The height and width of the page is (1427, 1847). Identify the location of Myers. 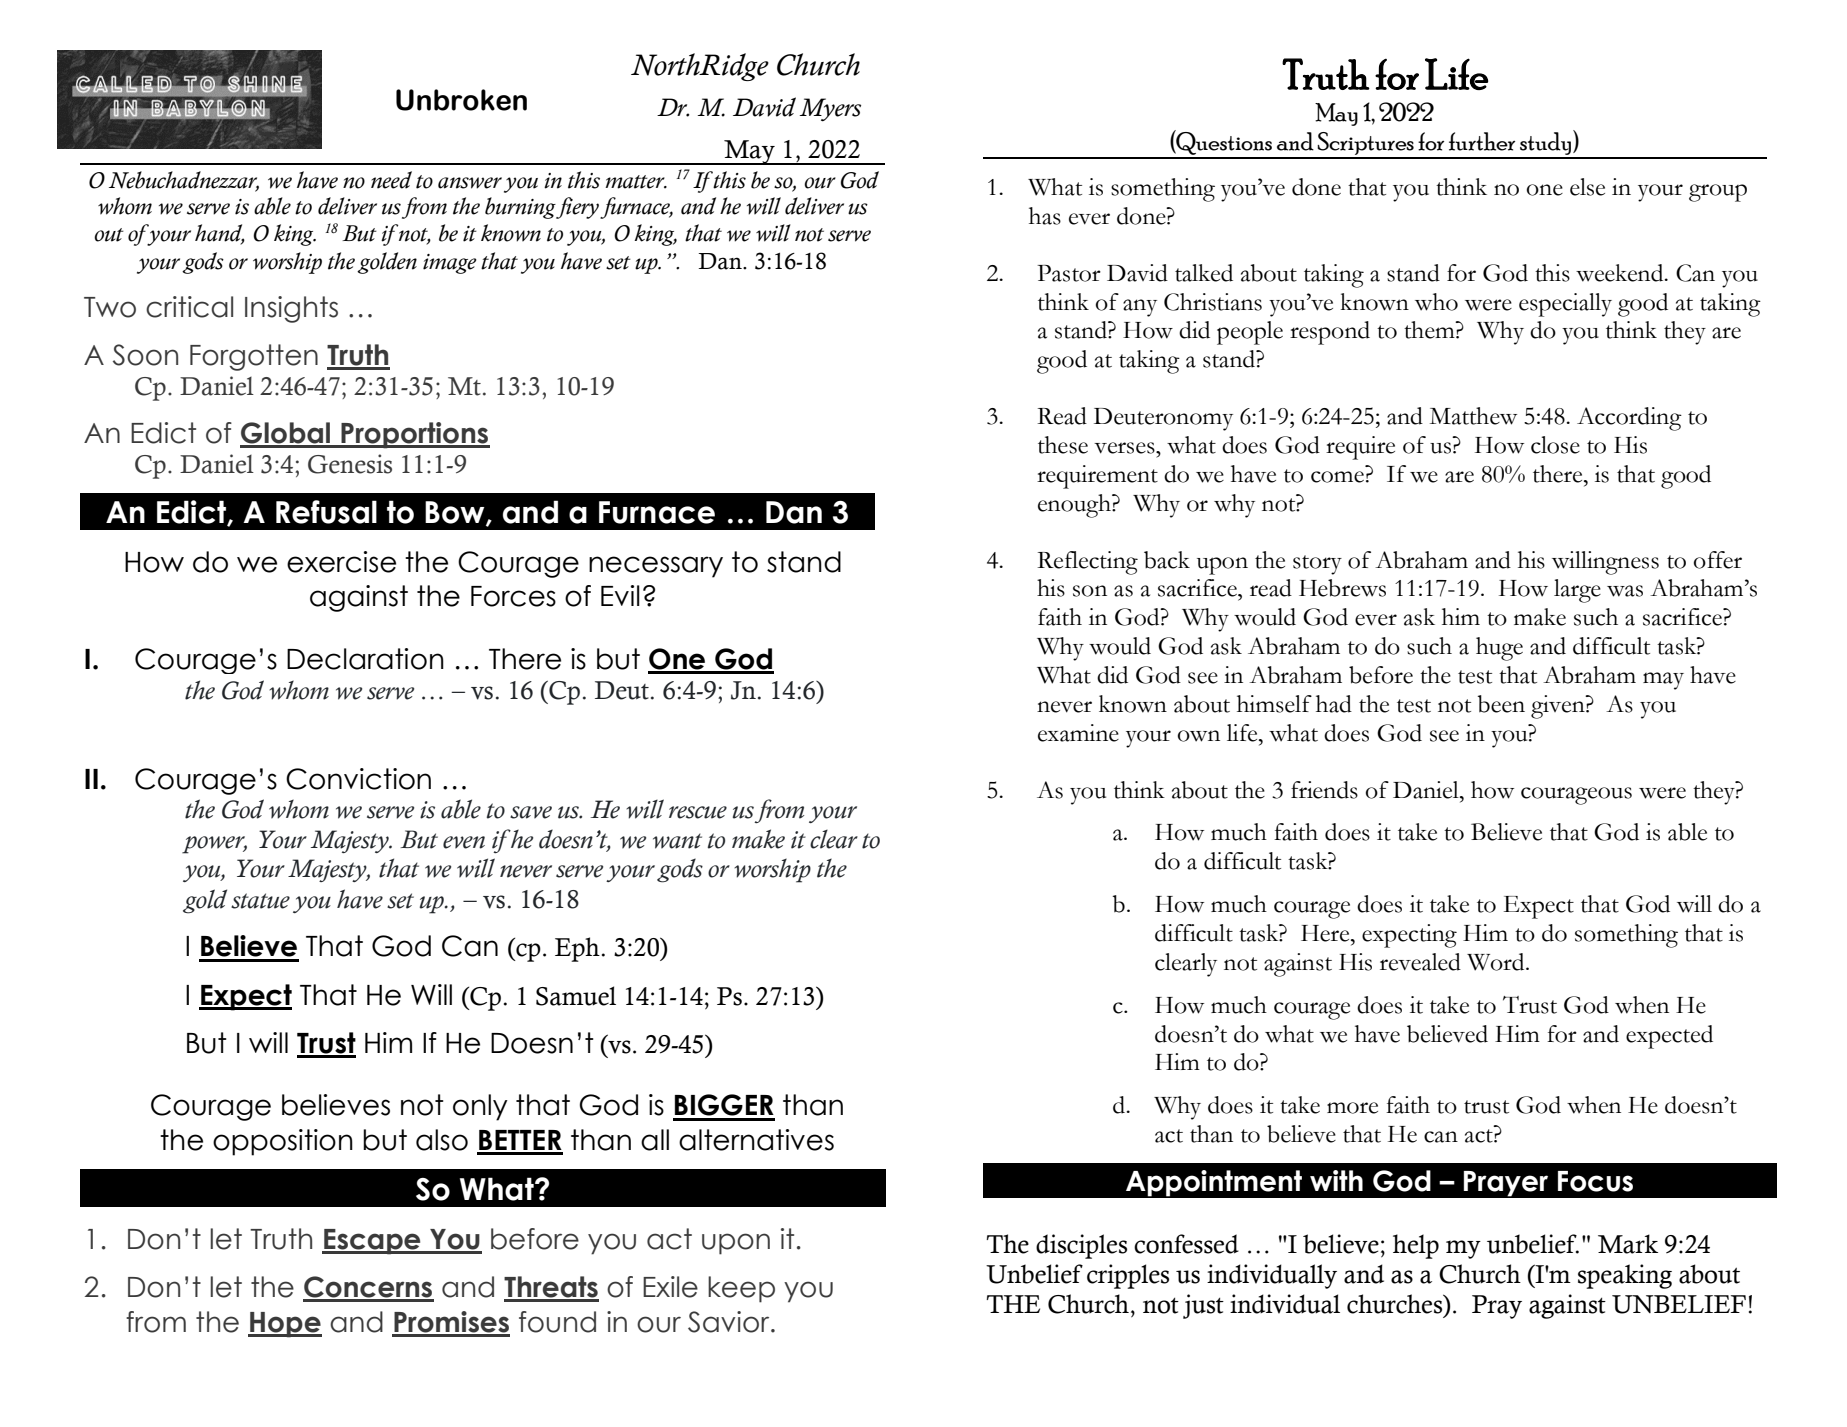
(830, 110).
